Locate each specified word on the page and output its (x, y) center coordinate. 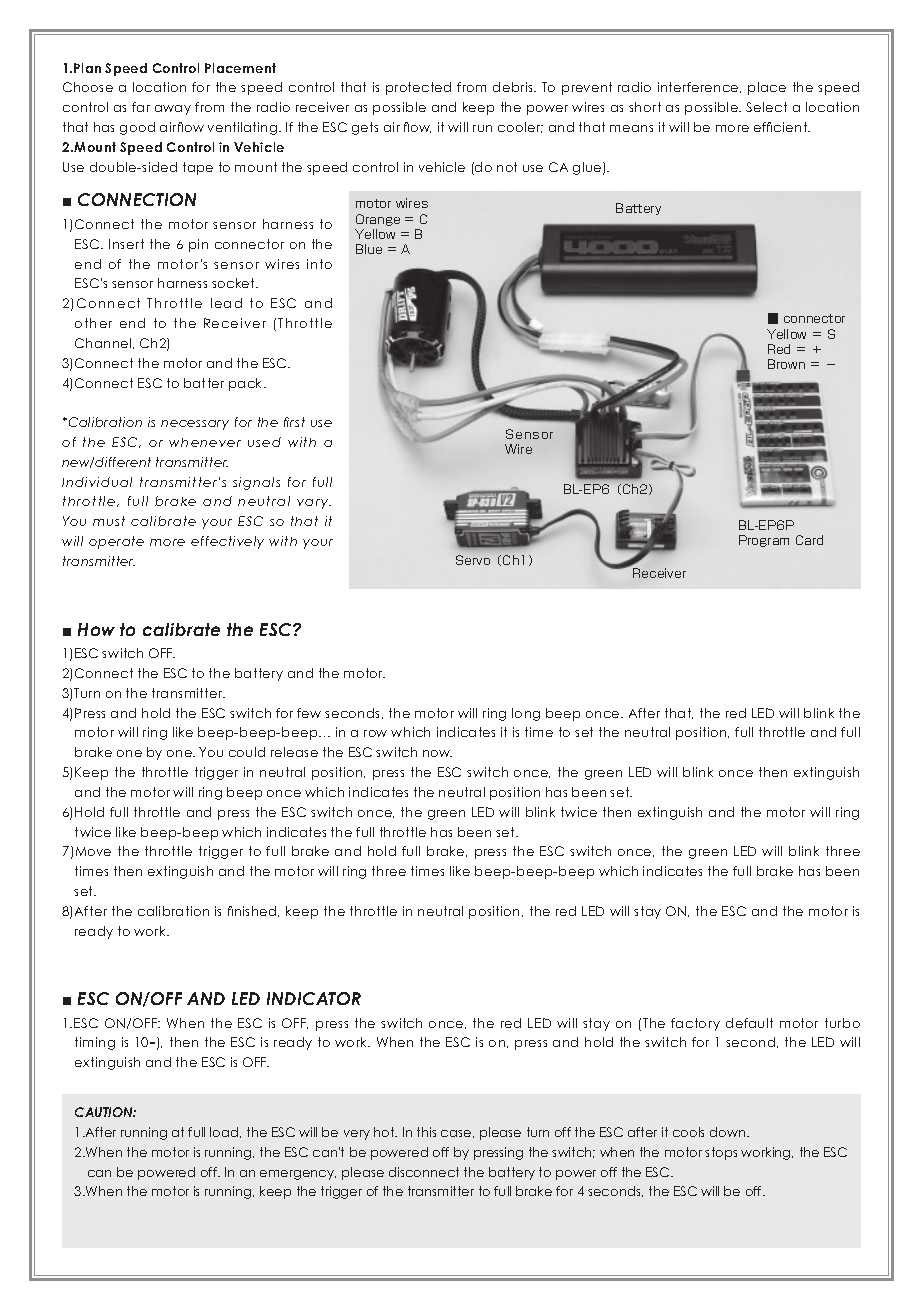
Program (764, 541)
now (437, 753)
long (526, 714)
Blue (369, 249)
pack (247, 384)
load (225, 1132)
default (749, 1023)
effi (763, 127)
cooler (520, 127)
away (173, 110)
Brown (786, 364)
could (247, 752)
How (96, 629)
